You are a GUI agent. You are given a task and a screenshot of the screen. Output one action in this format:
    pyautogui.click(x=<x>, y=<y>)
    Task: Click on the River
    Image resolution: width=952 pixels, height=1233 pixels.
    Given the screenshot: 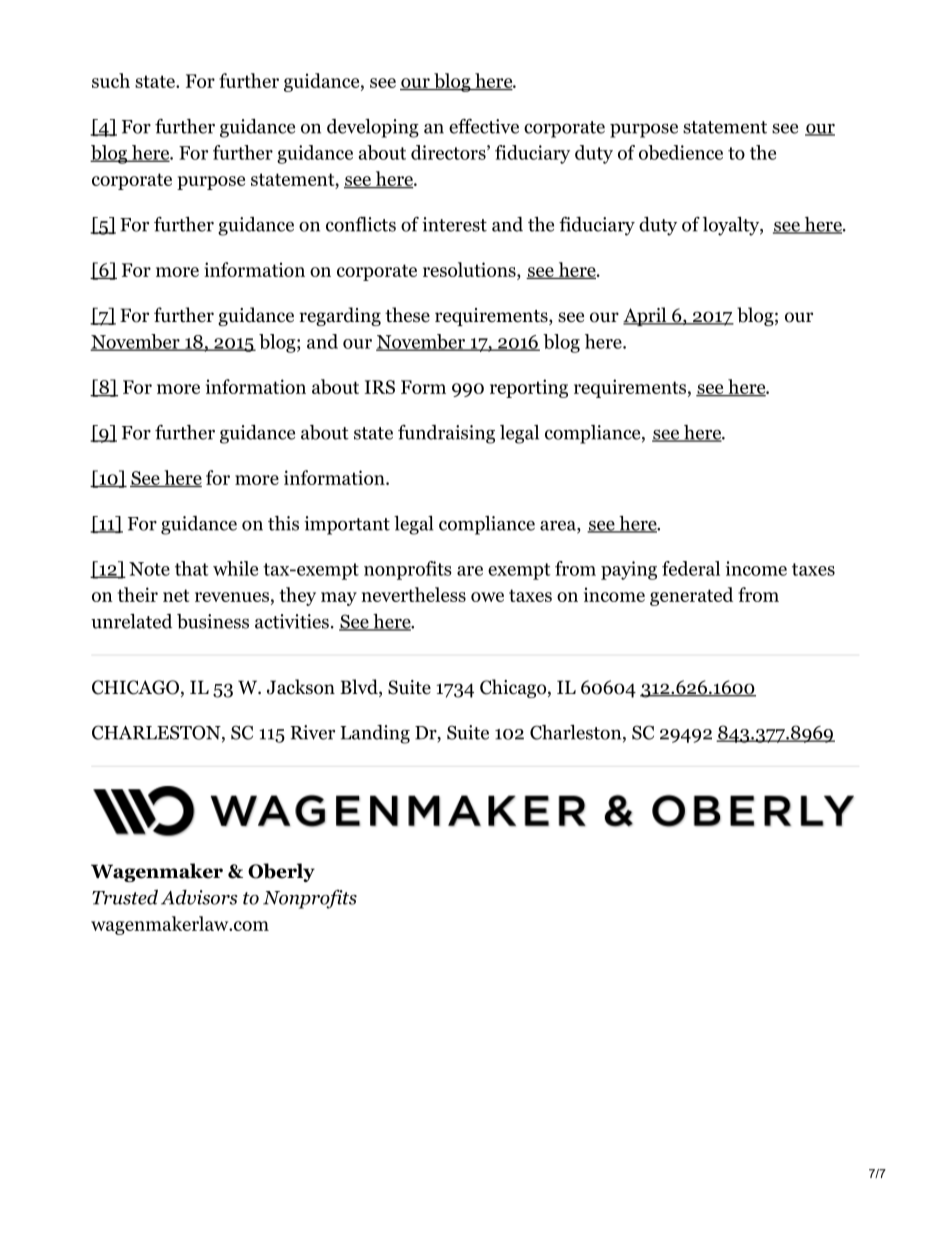 What is the action you would take?
    pyautogui.click(x=312, y=732)
